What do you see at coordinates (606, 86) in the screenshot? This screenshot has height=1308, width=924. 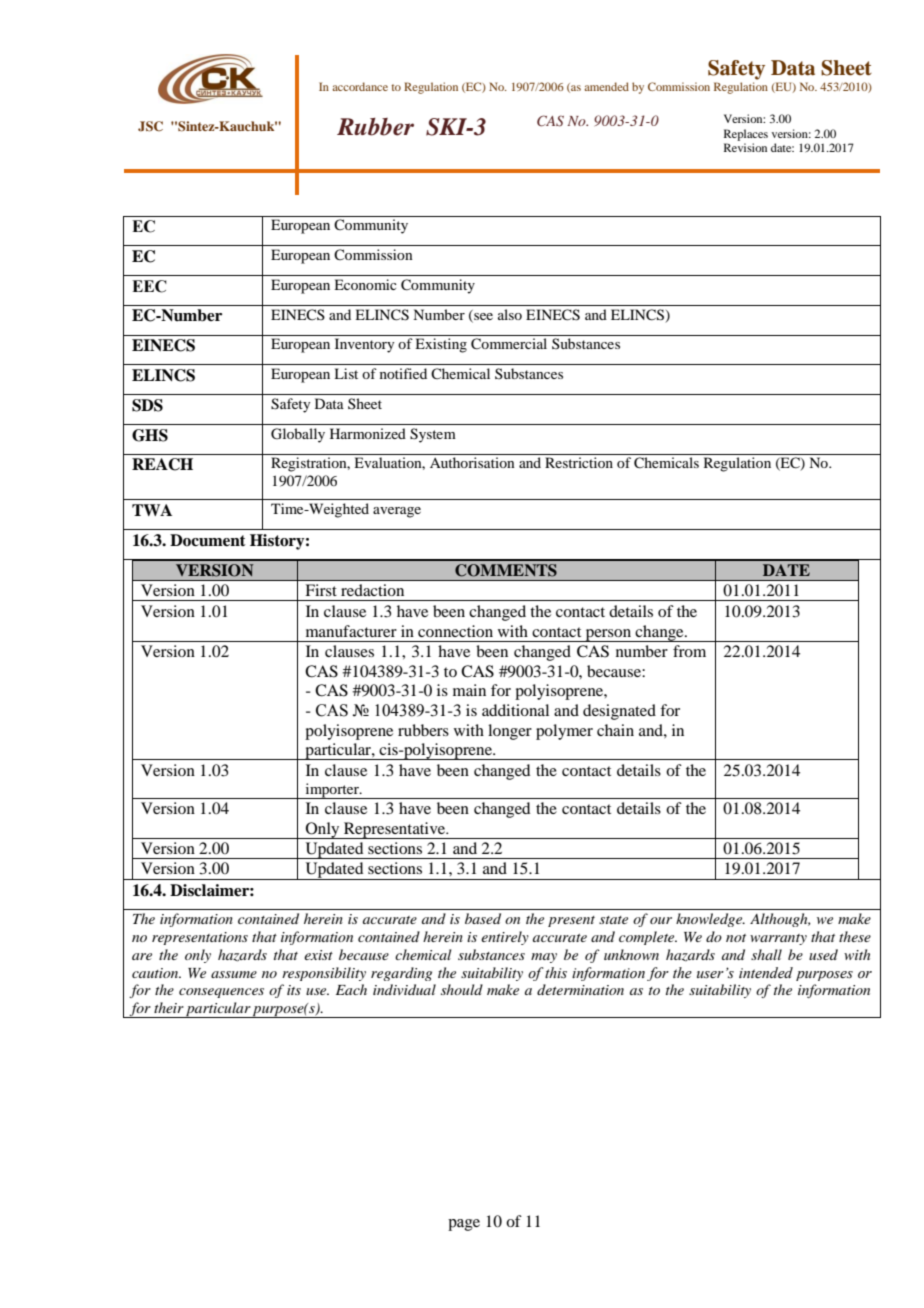 I see `amended` at bounding box center [606, 86].
